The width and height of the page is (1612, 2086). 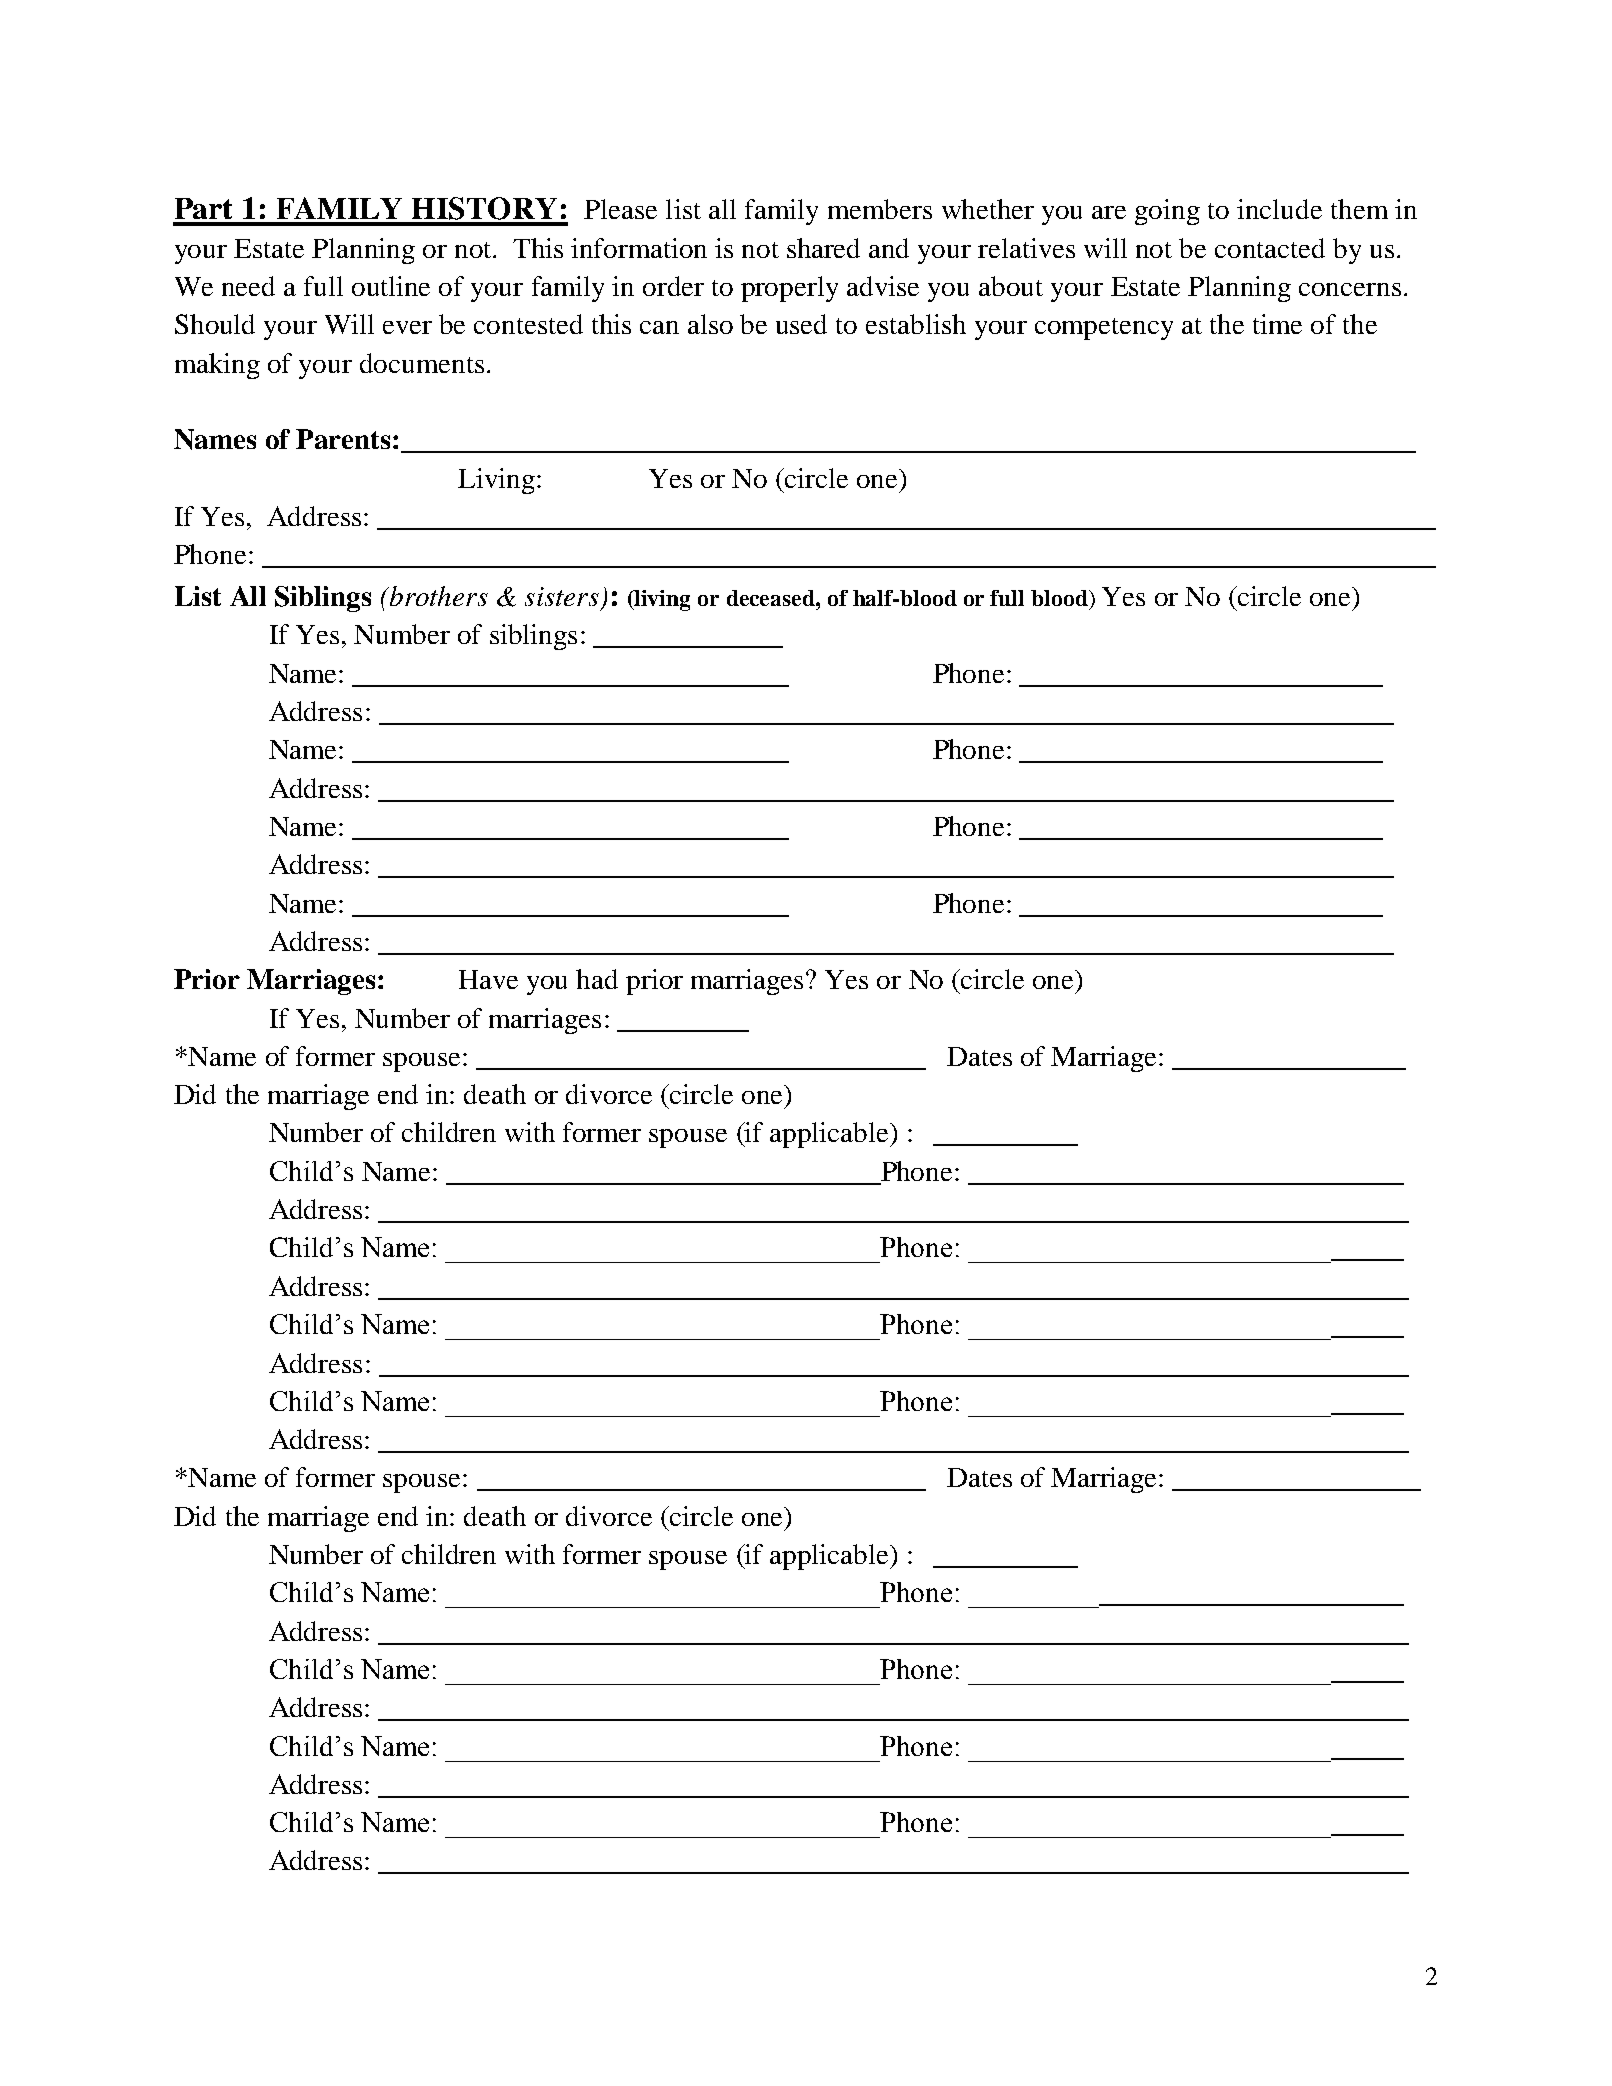 I want to click on deceased, so click(x=772, y=598).
